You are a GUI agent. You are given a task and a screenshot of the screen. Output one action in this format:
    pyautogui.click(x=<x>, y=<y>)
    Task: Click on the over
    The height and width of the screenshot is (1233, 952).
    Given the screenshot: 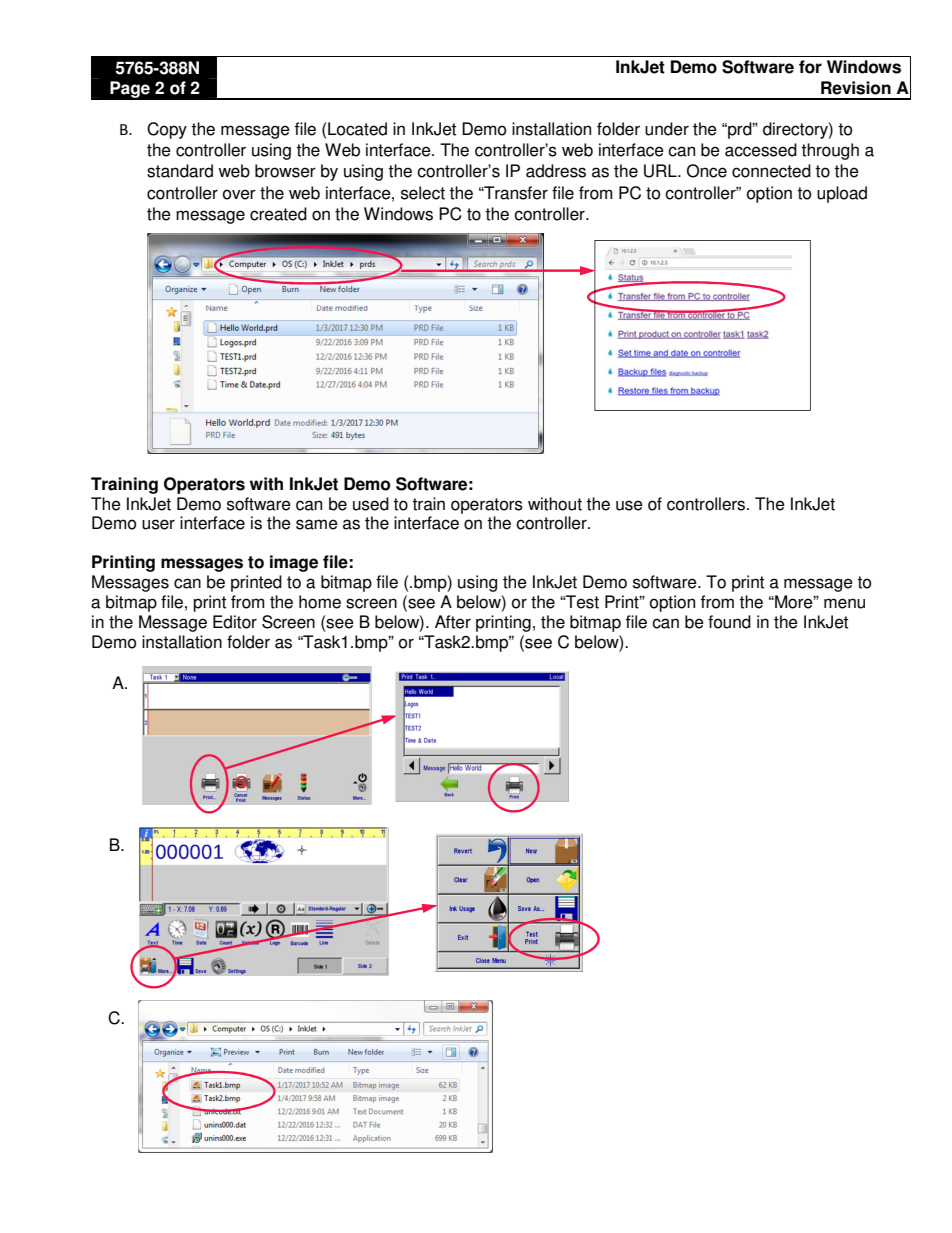 What is the action you would take?
    pyautogui.click(x=239, y=194)
